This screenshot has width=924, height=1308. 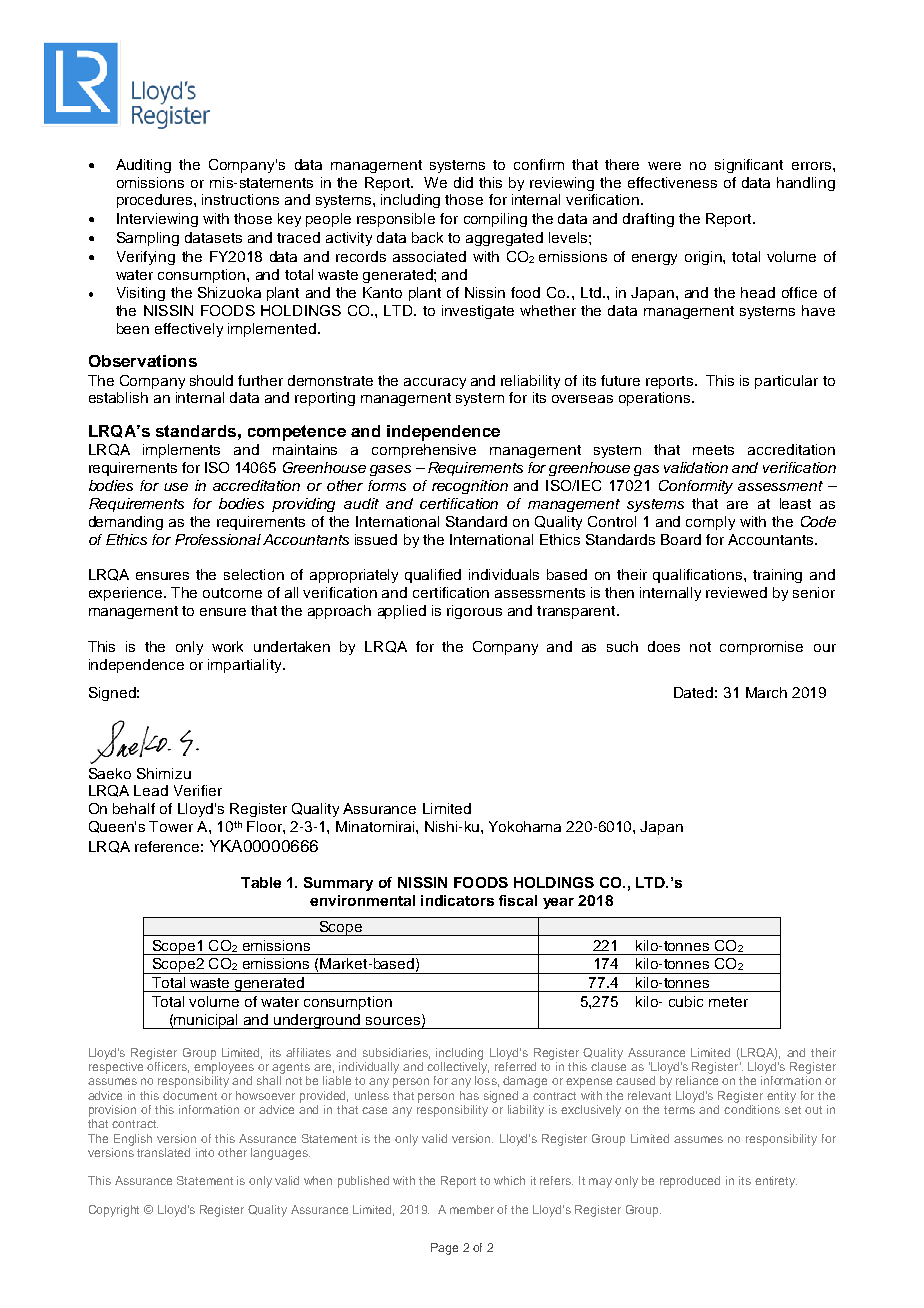 I want to click on procedures, so click(x=156, y=201).
